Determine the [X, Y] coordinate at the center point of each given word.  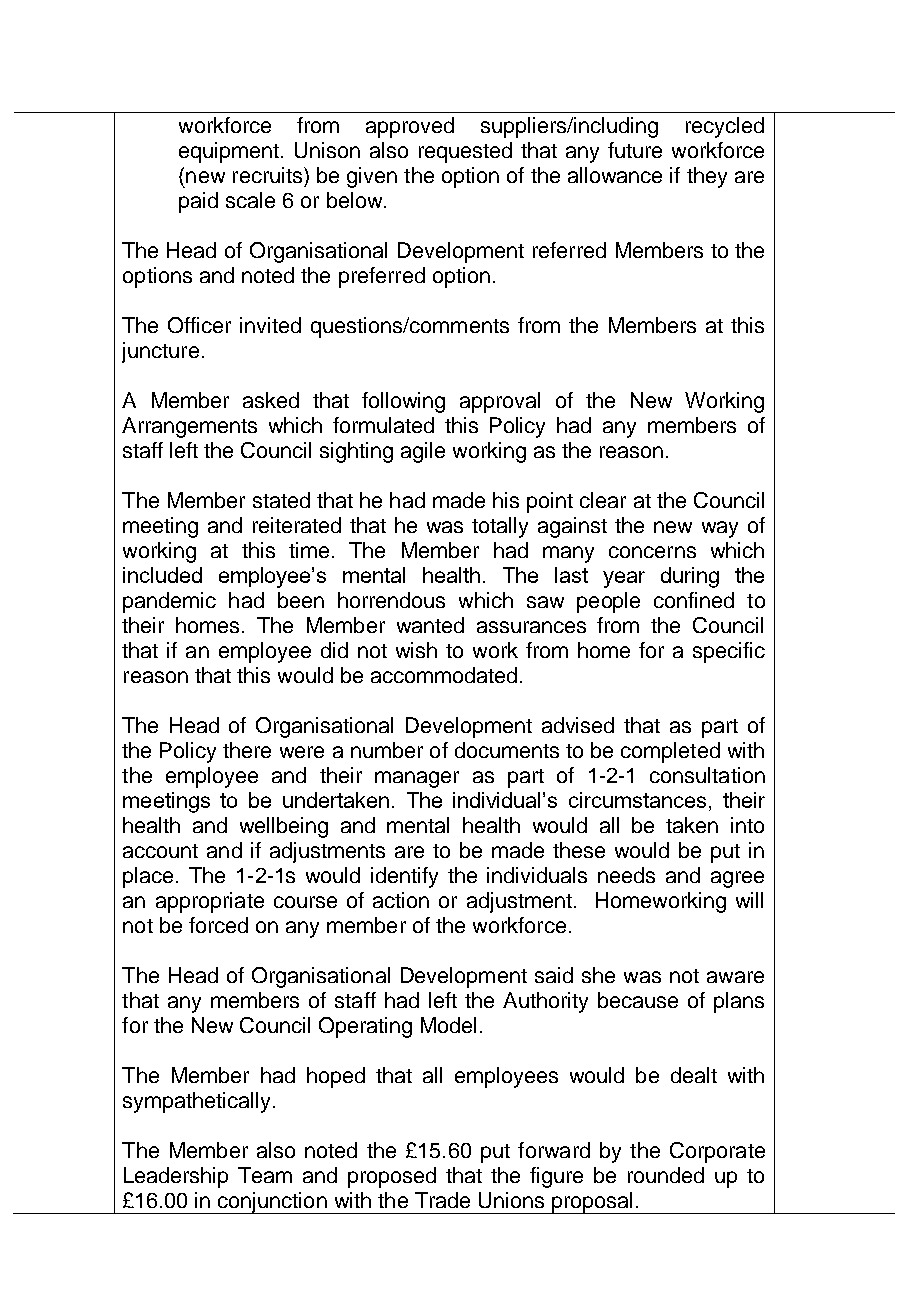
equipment [230, 152]
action [401, 900]
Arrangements [189, 427]
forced [218, 925]
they [707, 177]
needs [626, 875]
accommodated [444, 675]
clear [603, 500]
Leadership [176, 1177]
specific [729, 652]
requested [465, 152]
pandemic [169, 602]
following [403, 402]
